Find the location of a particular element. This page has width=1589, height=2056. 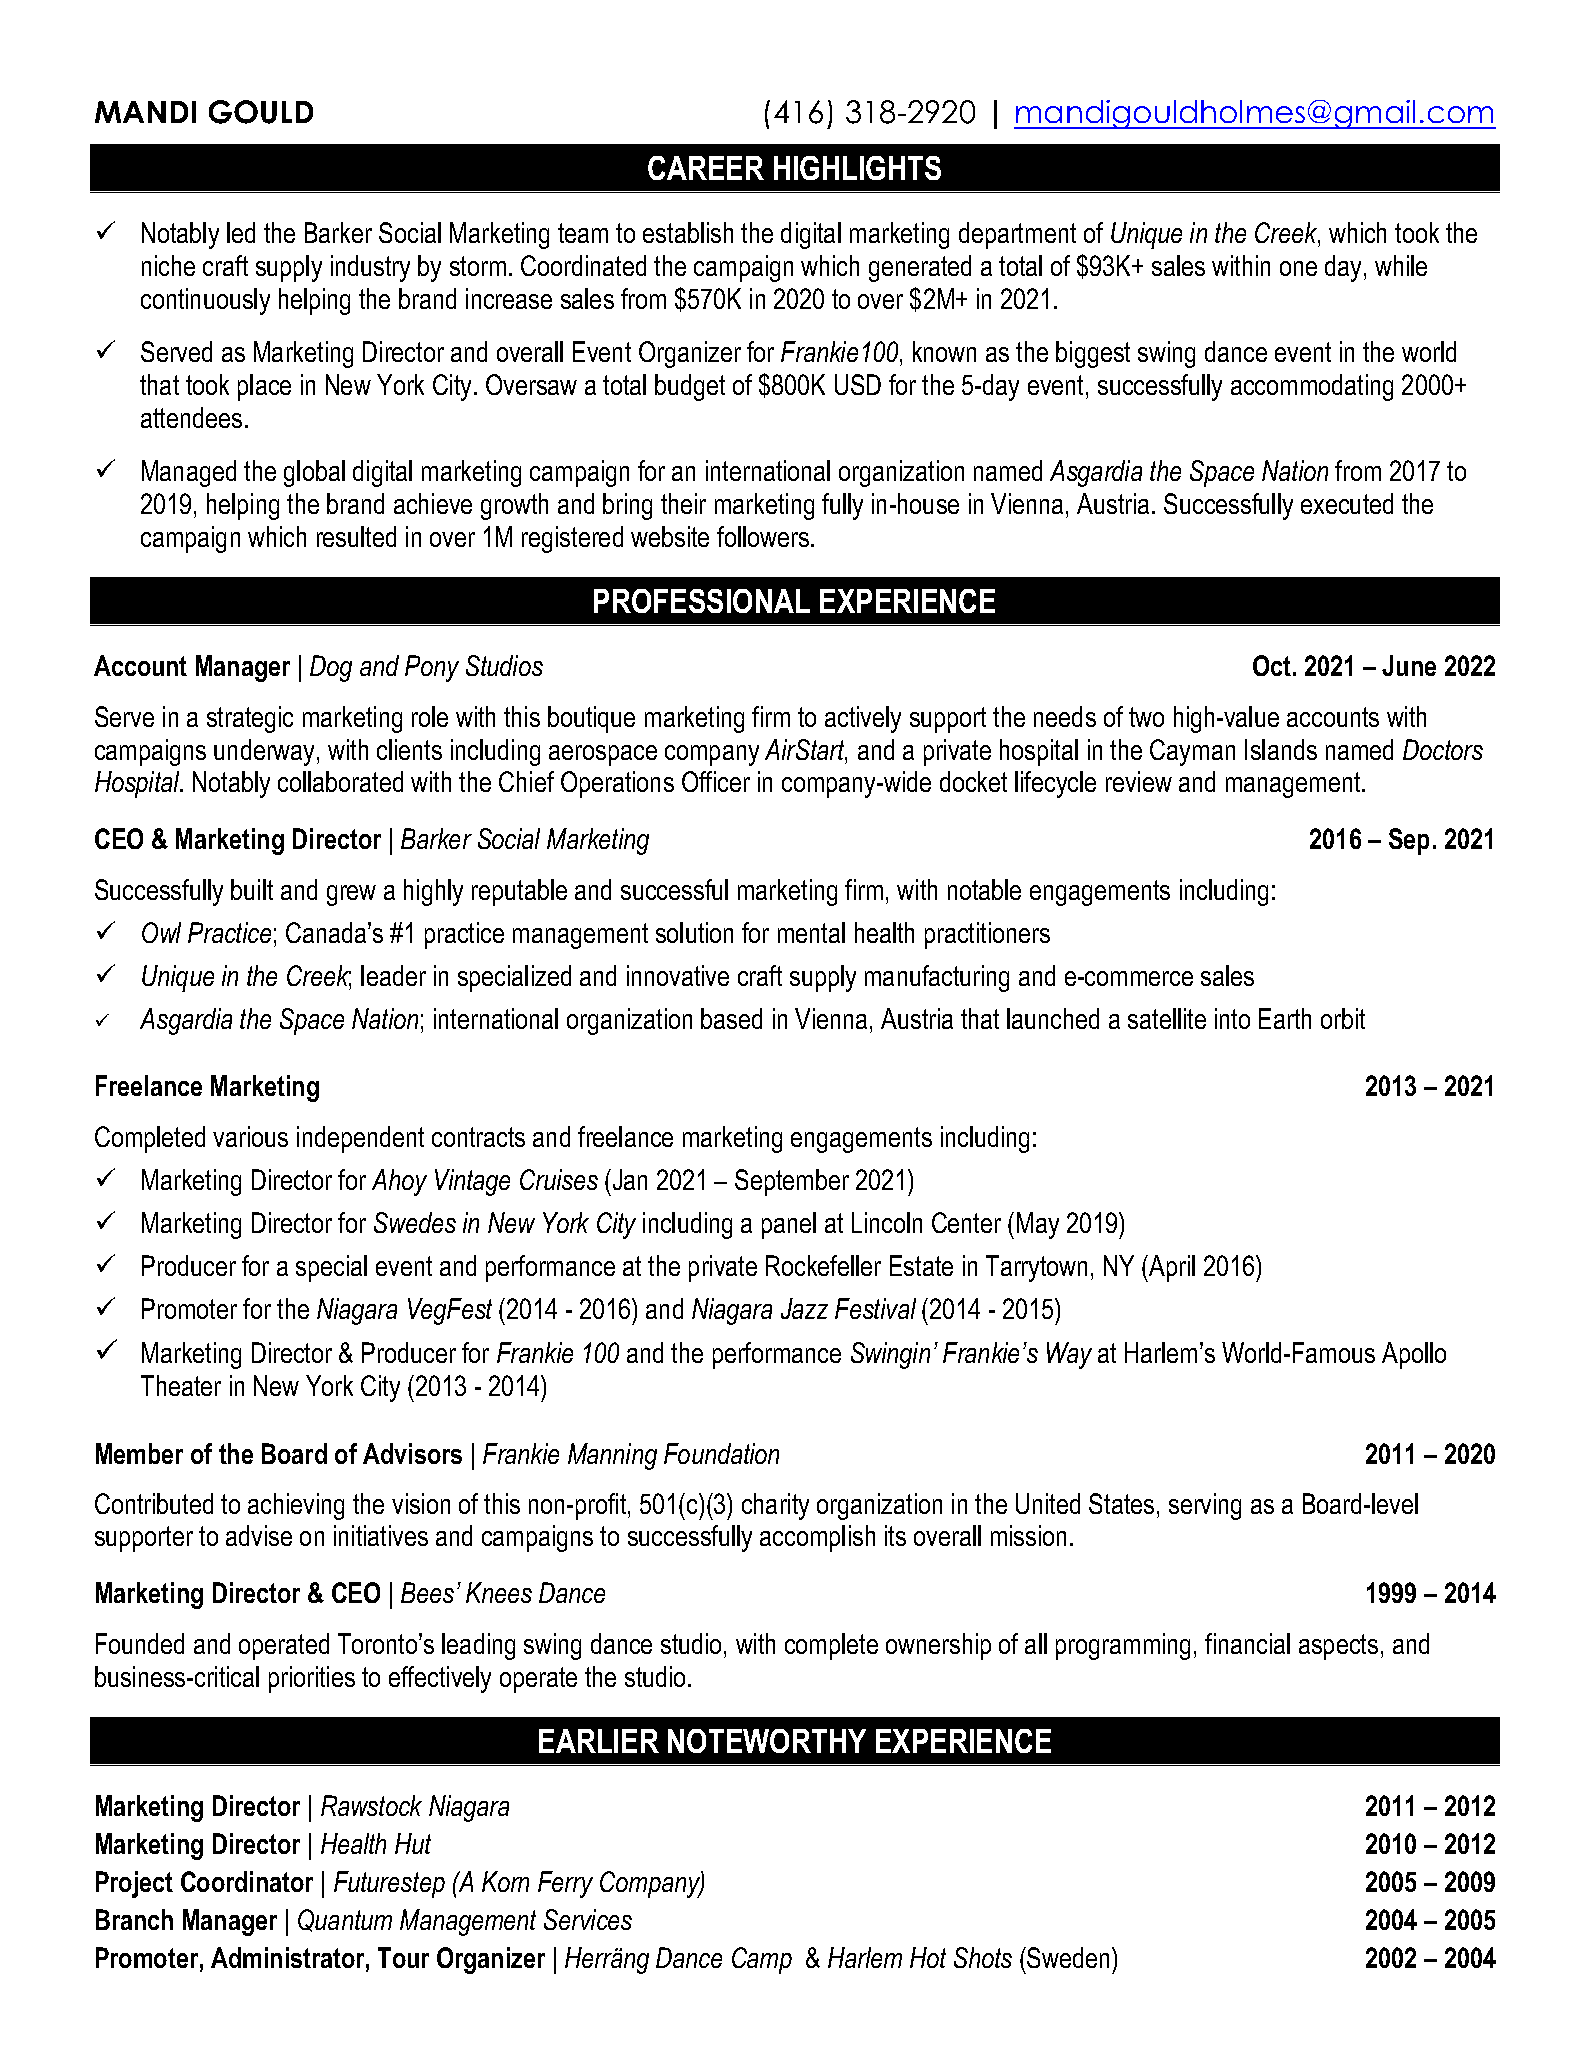

Coordinator is located at coordinates (247, 1881).
